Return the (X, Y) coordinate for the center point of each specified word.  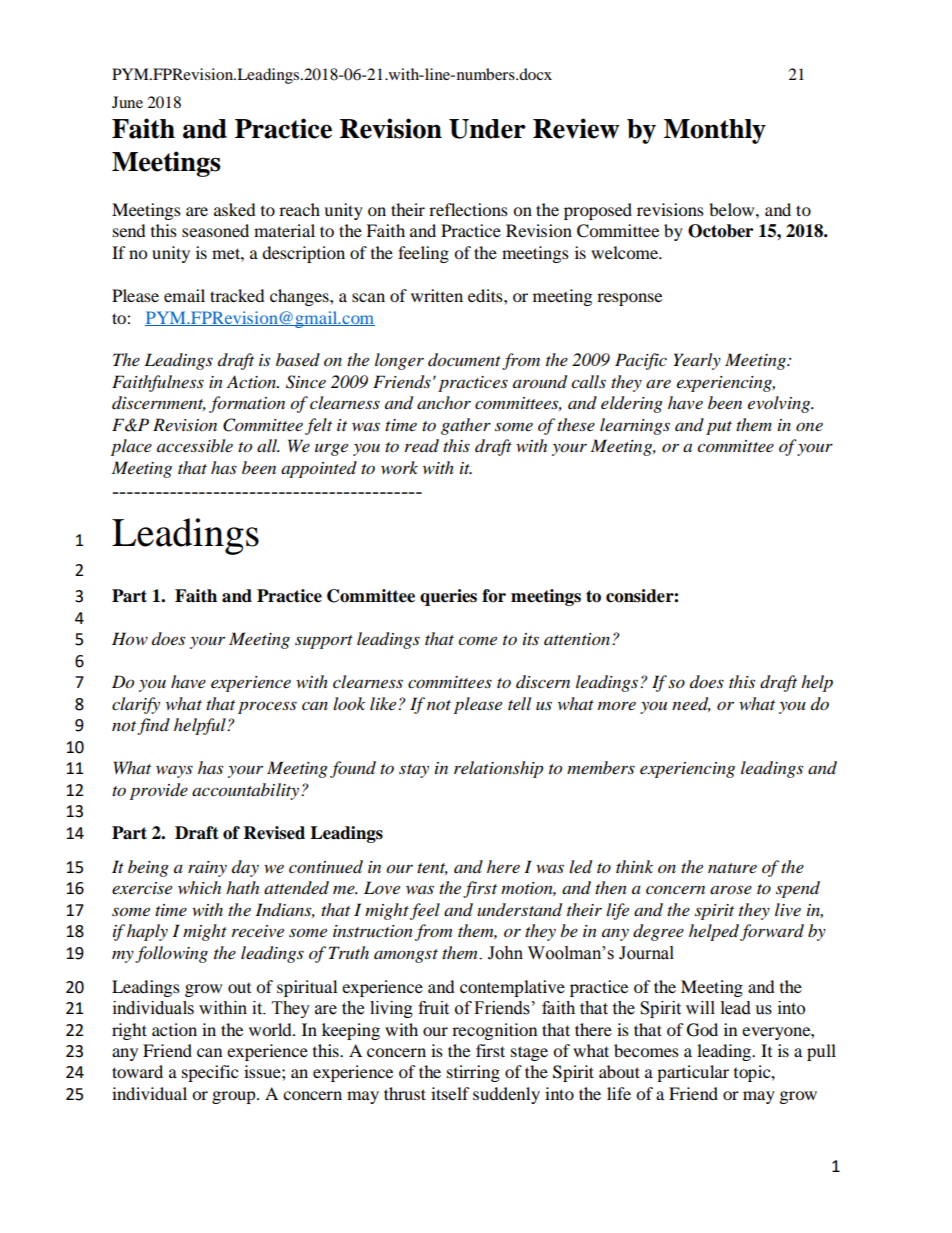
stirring (473, 1073)
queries (448, 597)
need (691, 704)
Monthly (715, 131)
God (702, 1030)
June (127, 102)
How (130, 639)
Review (576, 128)
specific (210, 1073)
